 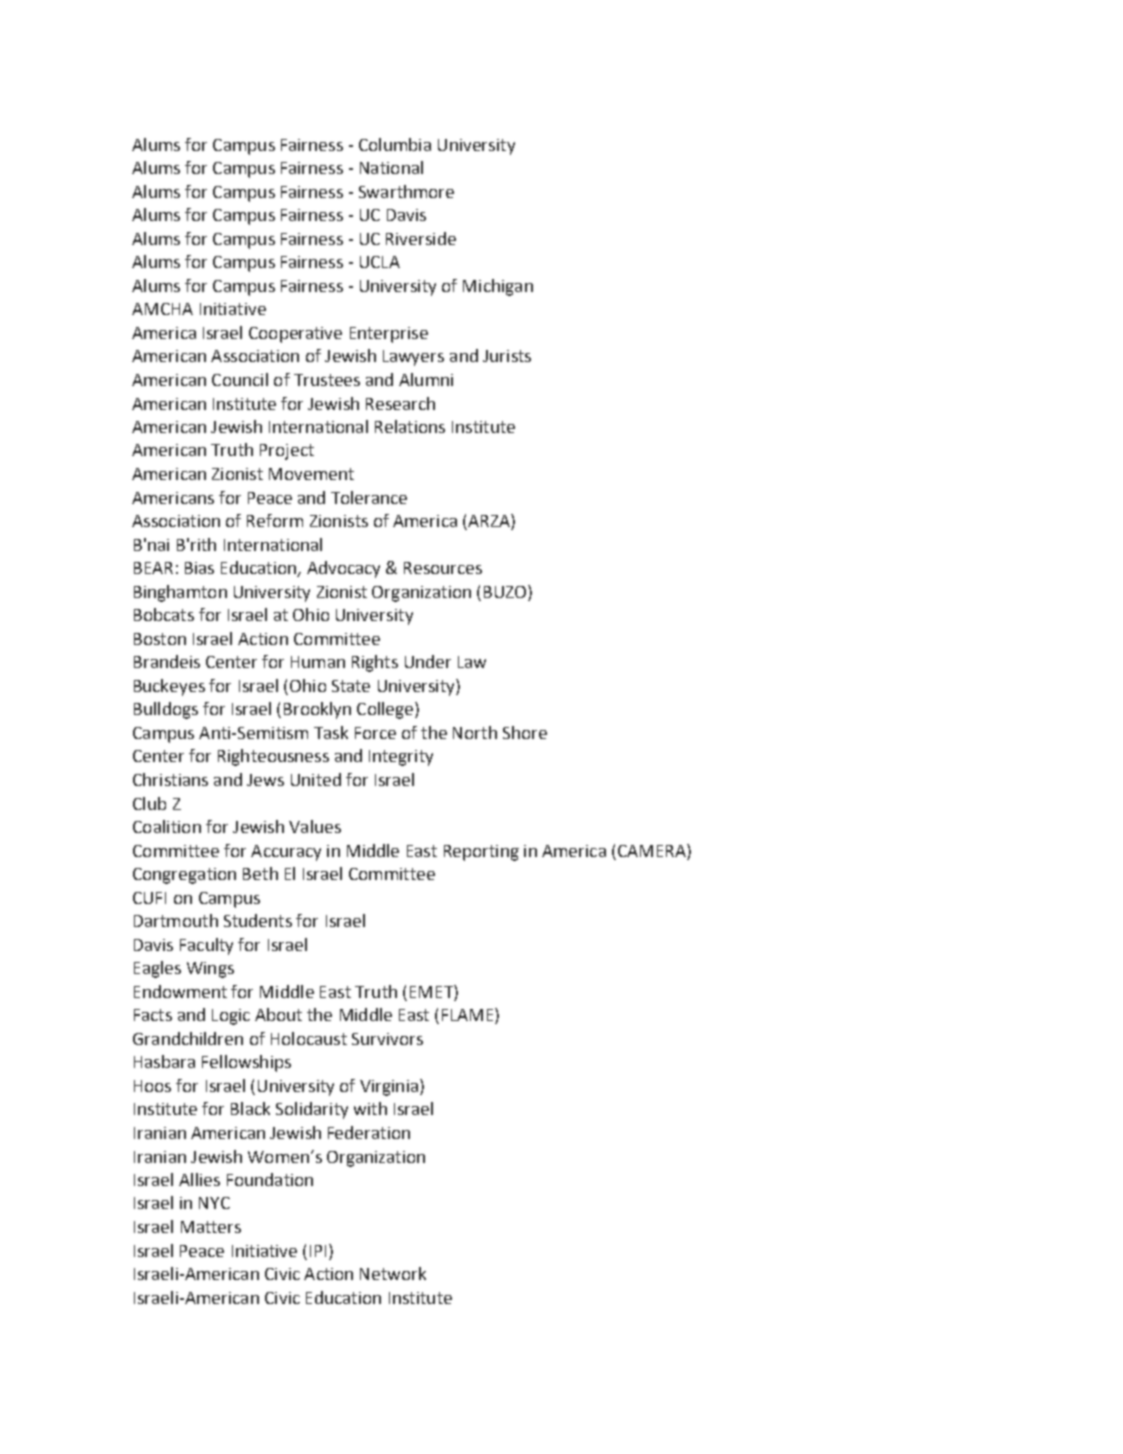 I want to click on Shore, so click(x=525, y=732).
